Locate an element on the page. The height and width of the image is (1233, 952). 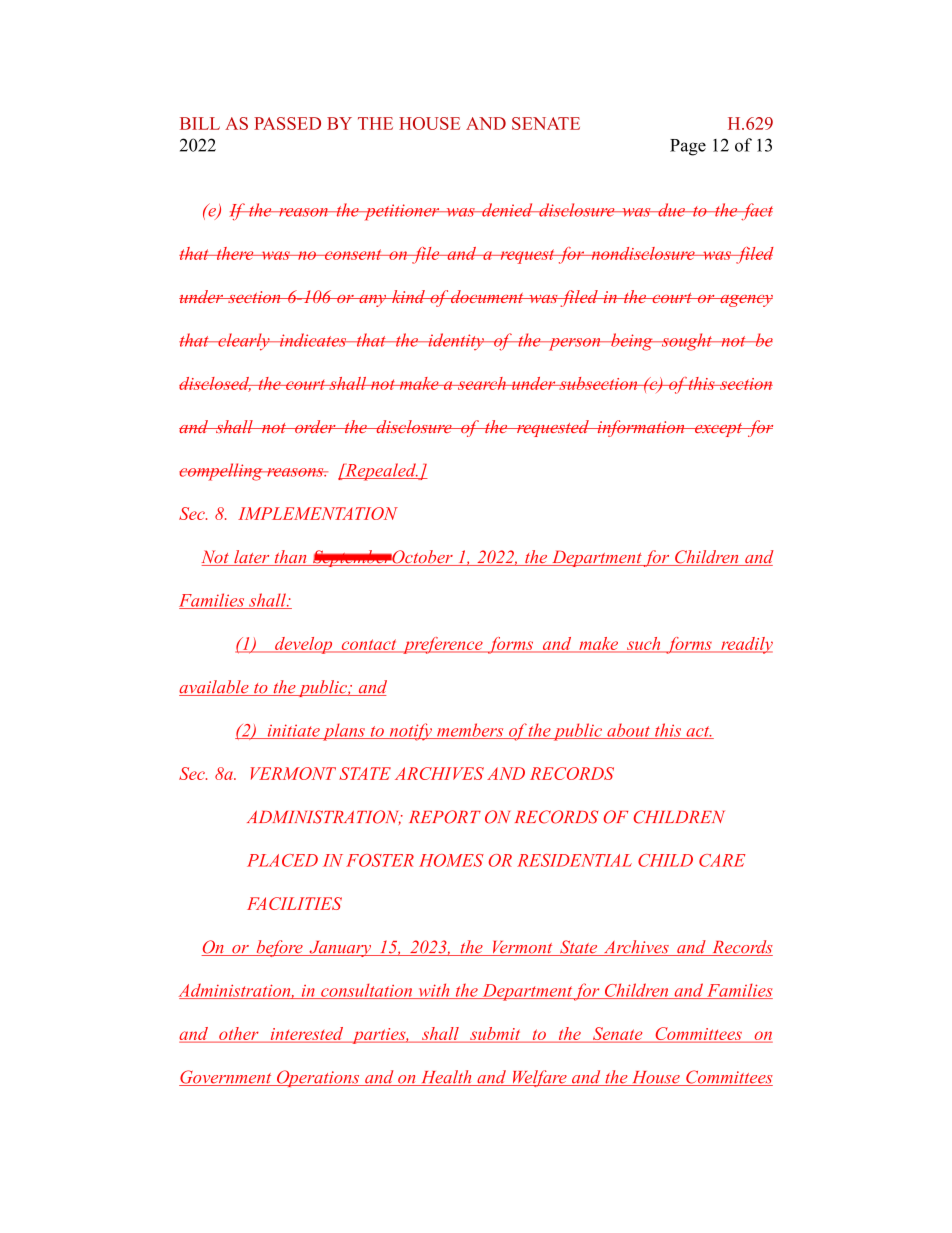
preference is located at coordinates (443, 645).
